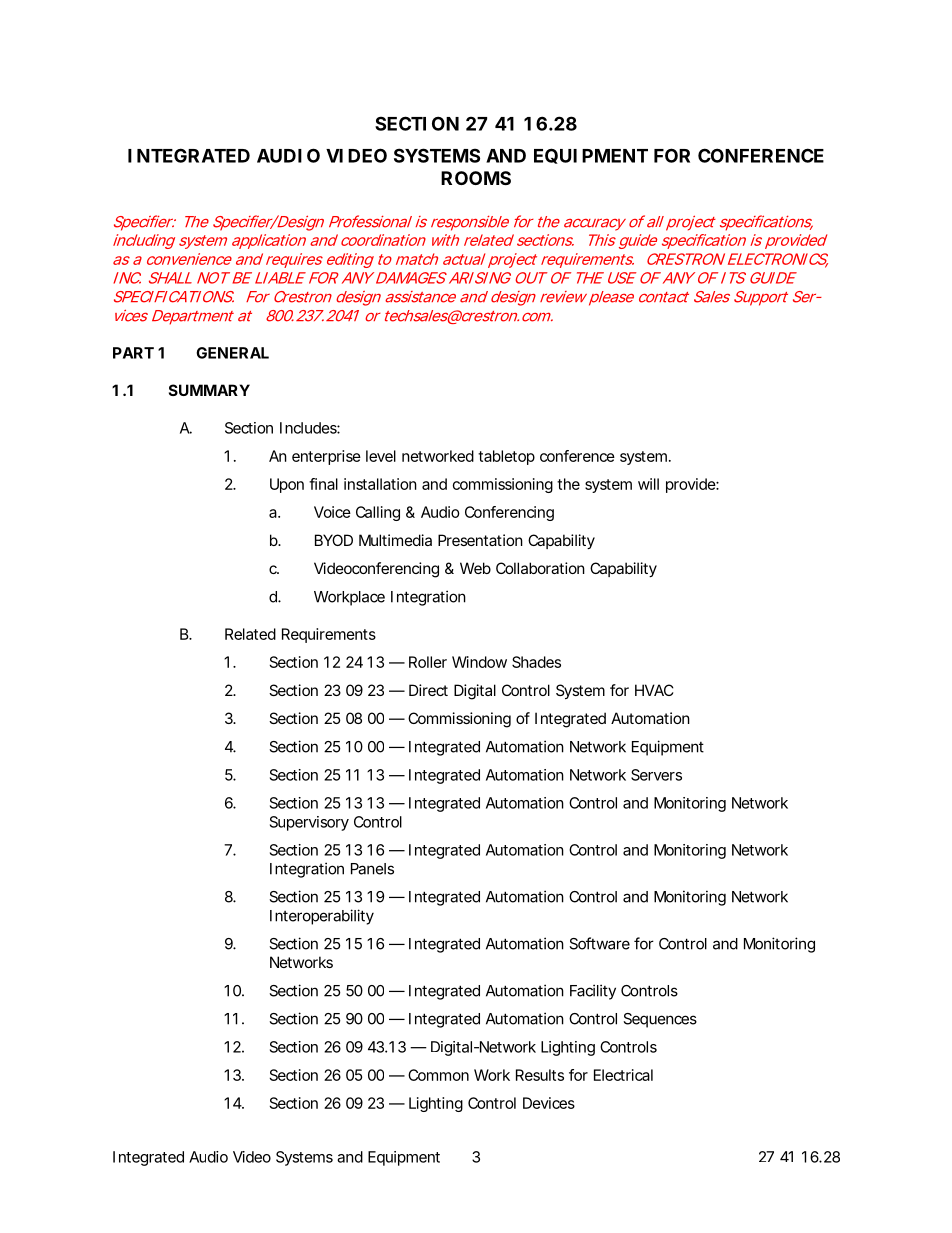  Describe the element at coordinates (476, 178) in the document. I see `ROOMS` at that location.
